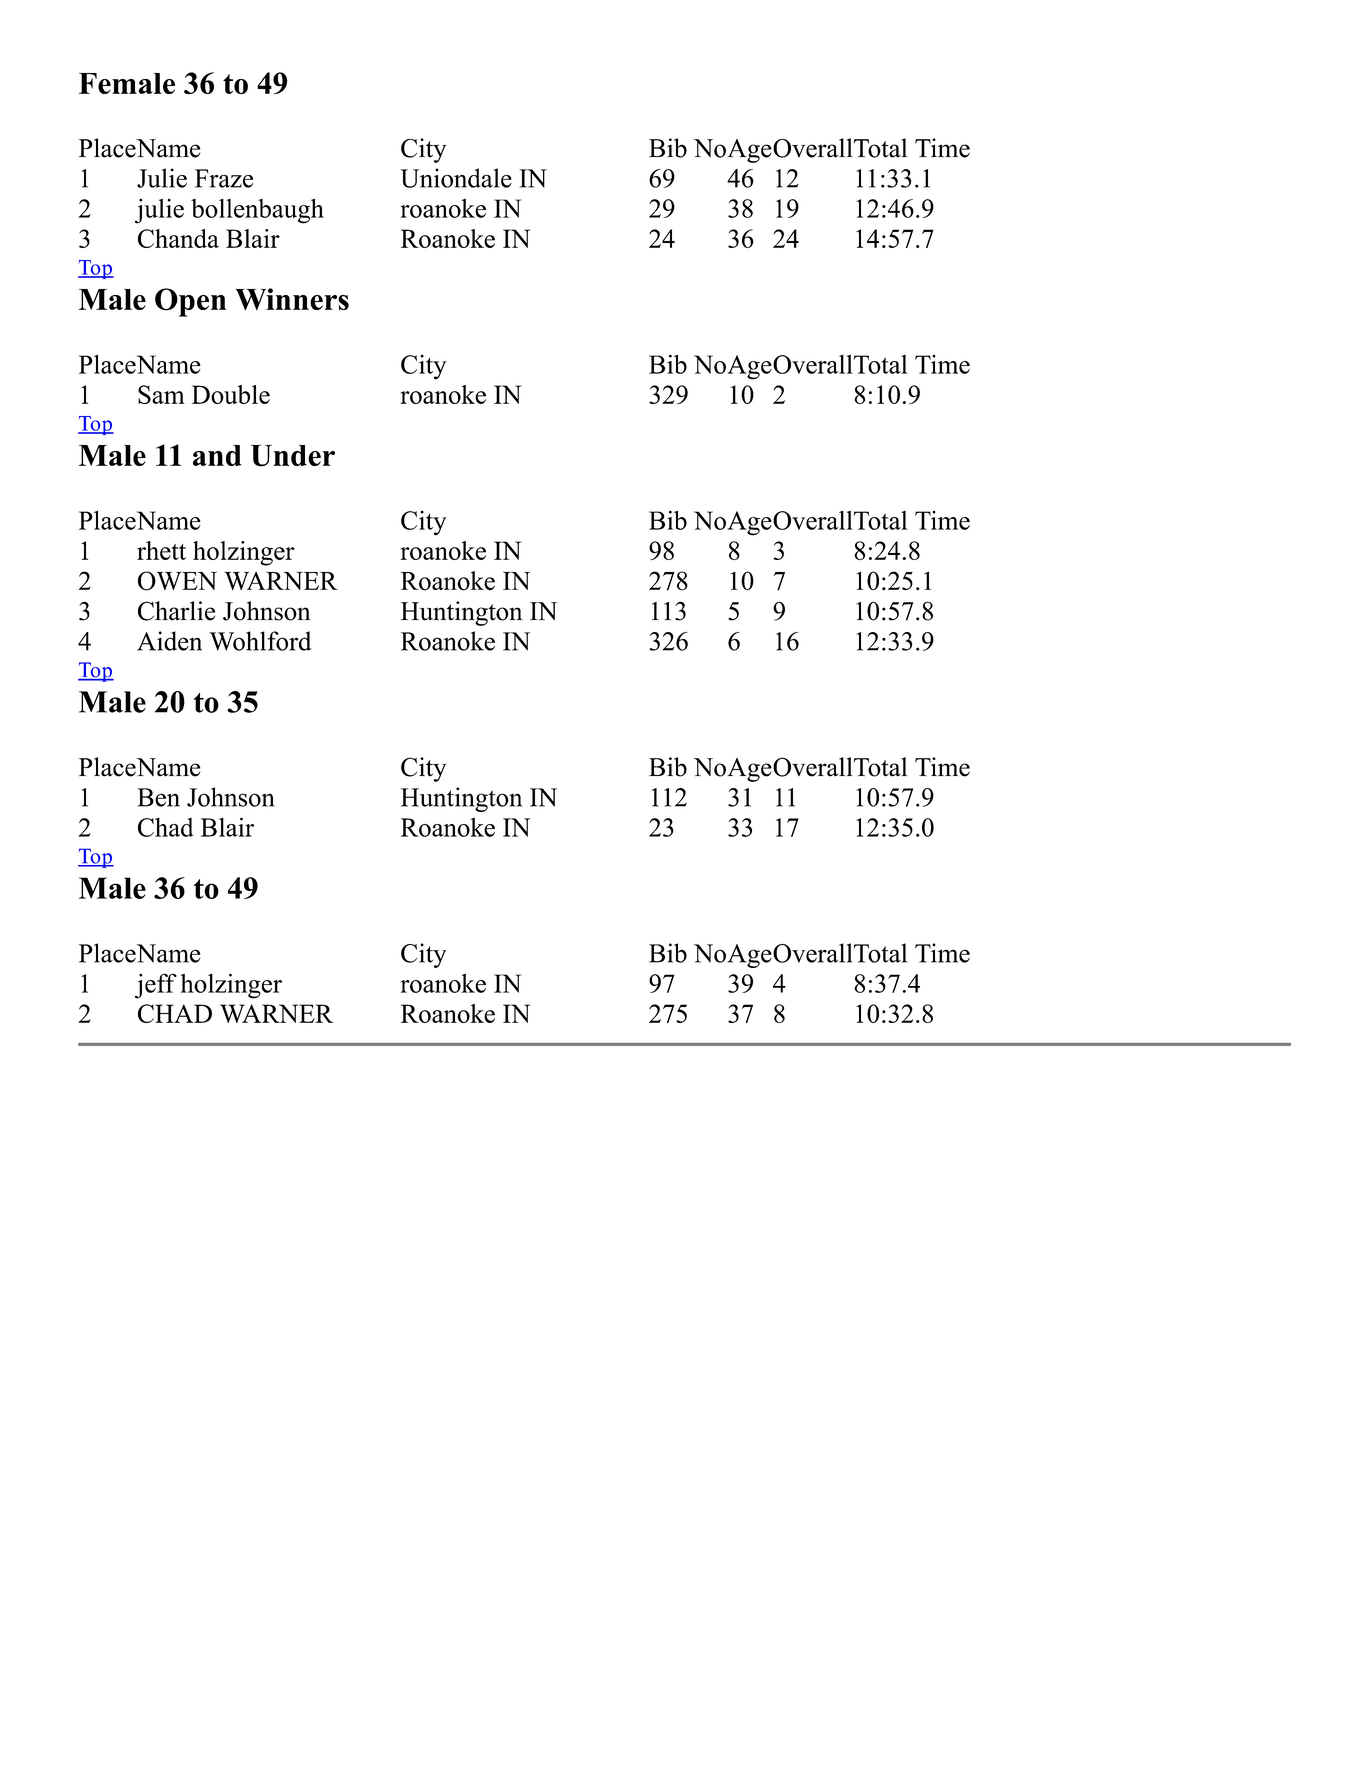 This document has height=1769, width=1367. What do you see at coordinates (293, 456) in the document?
I see `Under` at bounding box center [293, 456].
